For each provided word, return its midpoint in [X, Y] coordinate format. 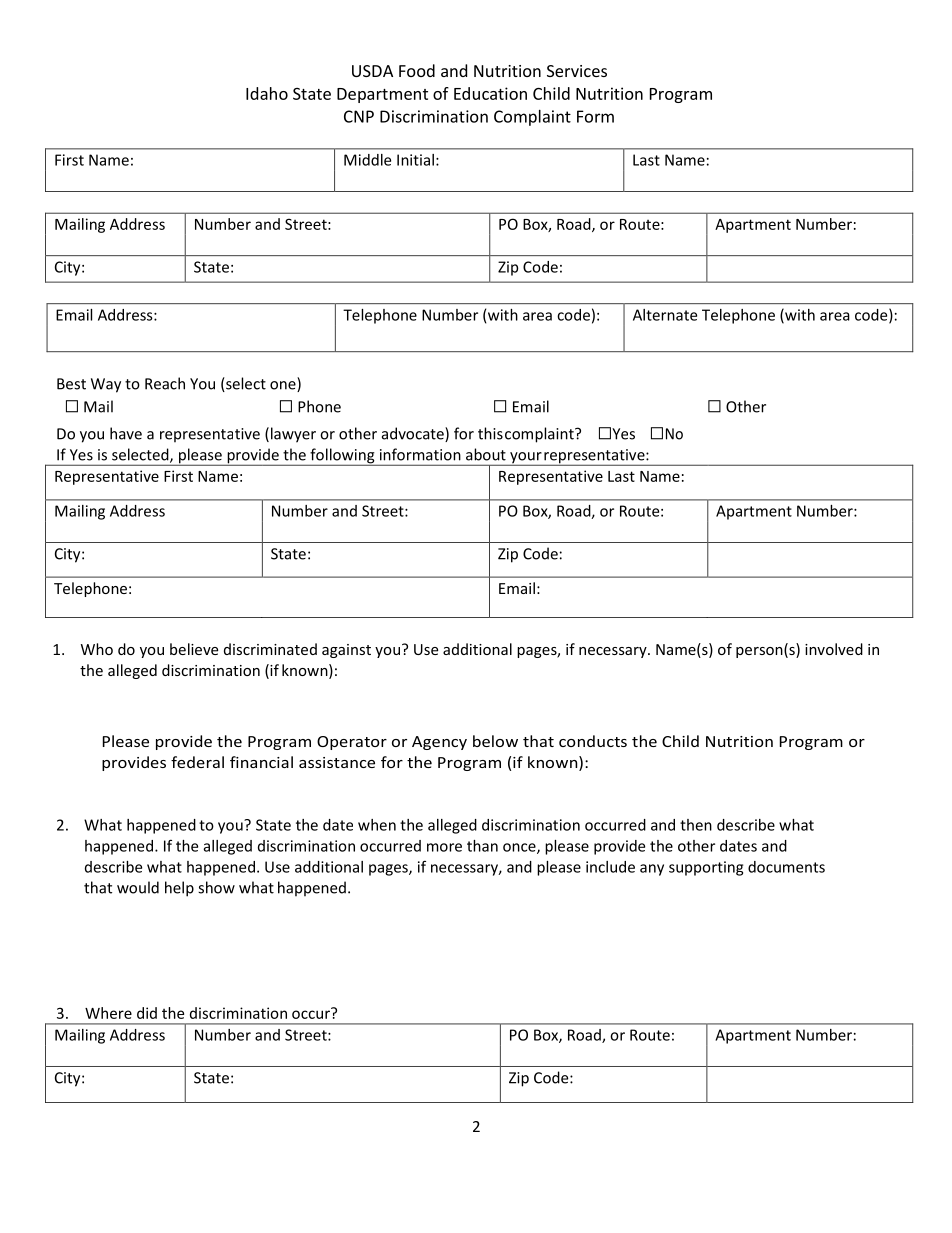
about [486, 454]
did [147, 1013]
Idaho [267, 93]
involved [834, 649]
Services [577, 71]
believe [194, 649]
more [444, 847]
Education [490, 93]
